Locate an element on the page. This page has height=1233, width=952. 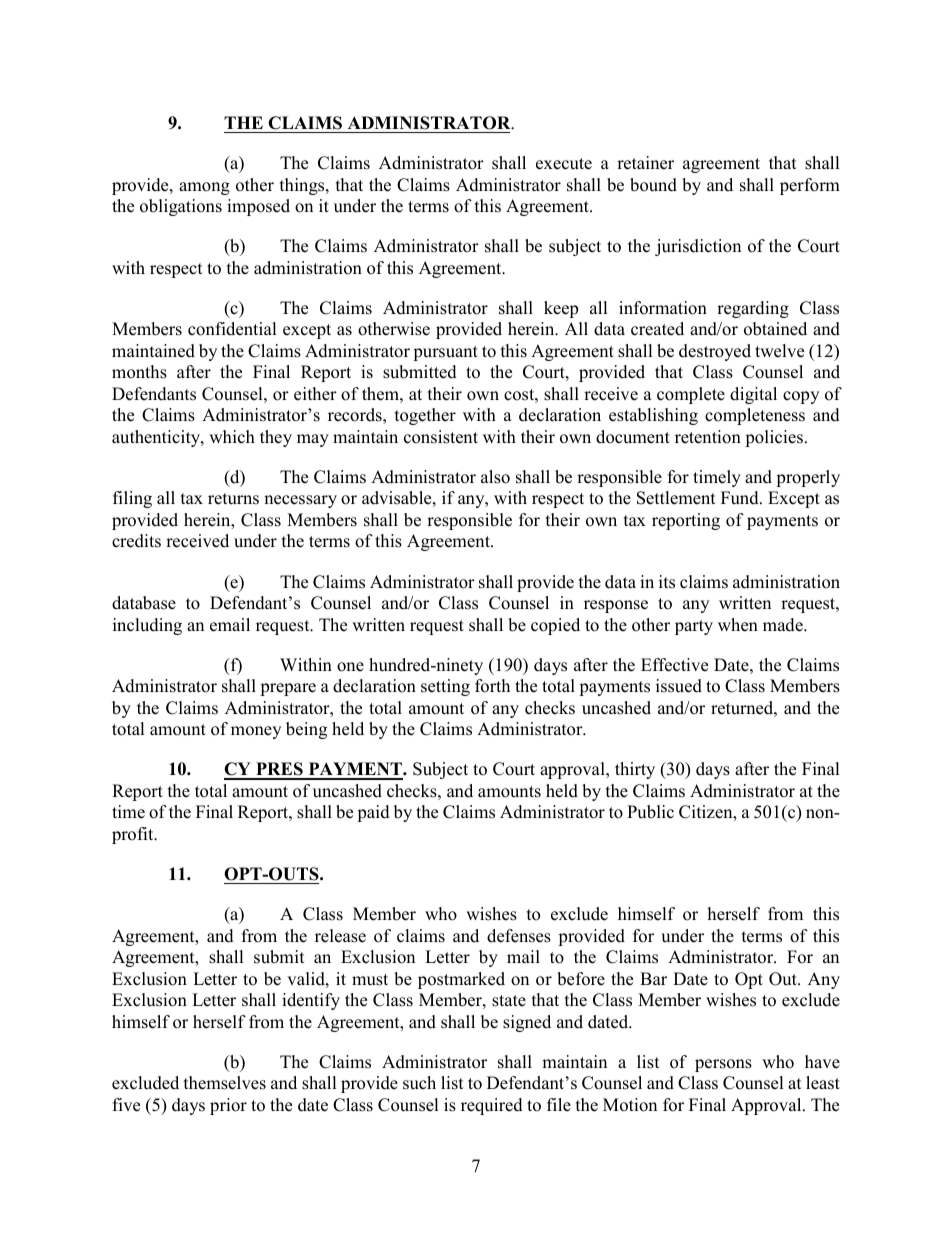
also is located at coordinates (495, 477).
